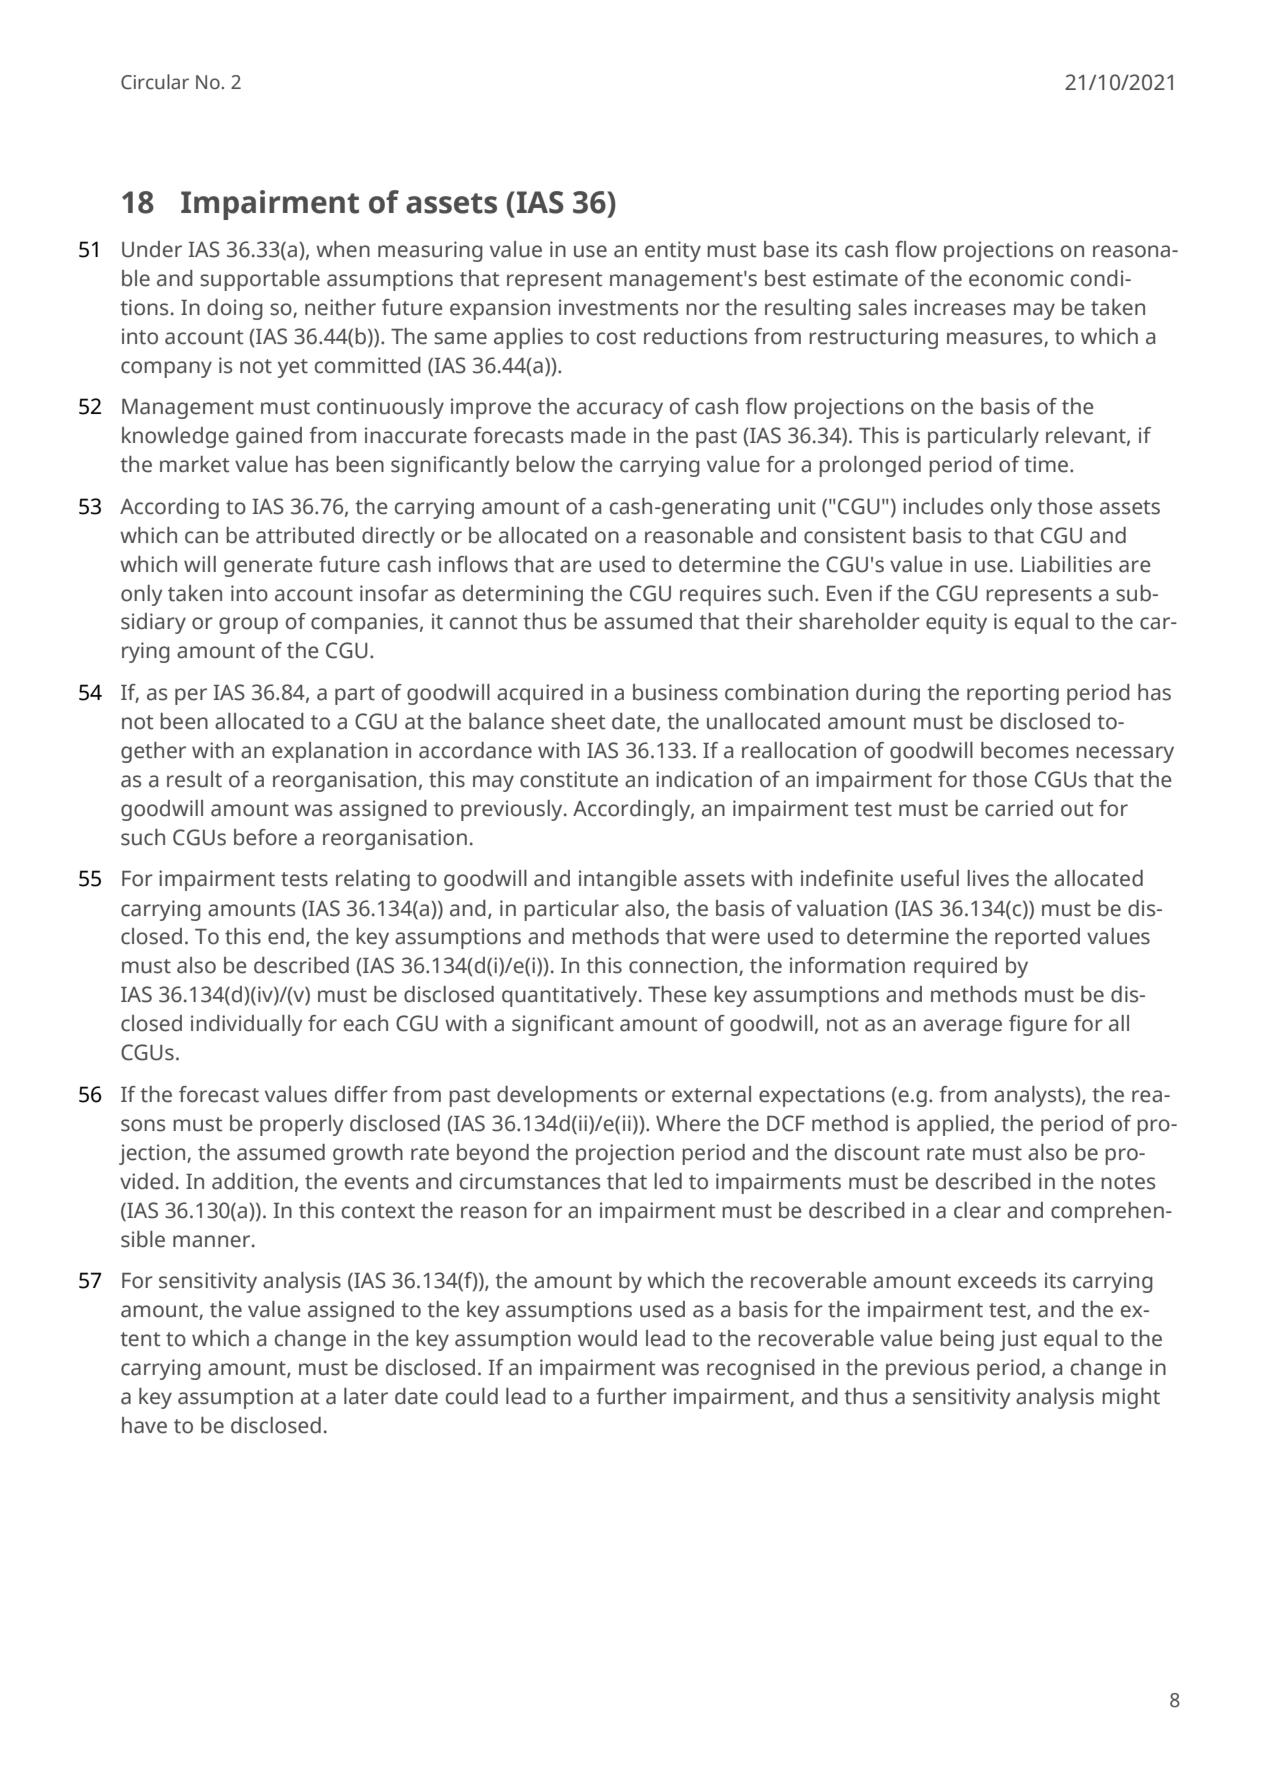 This screenshot has height=1789, width=1265. Describe the element at coordinates (155, 82) in the screenshot. I see `Circular` at that location.
